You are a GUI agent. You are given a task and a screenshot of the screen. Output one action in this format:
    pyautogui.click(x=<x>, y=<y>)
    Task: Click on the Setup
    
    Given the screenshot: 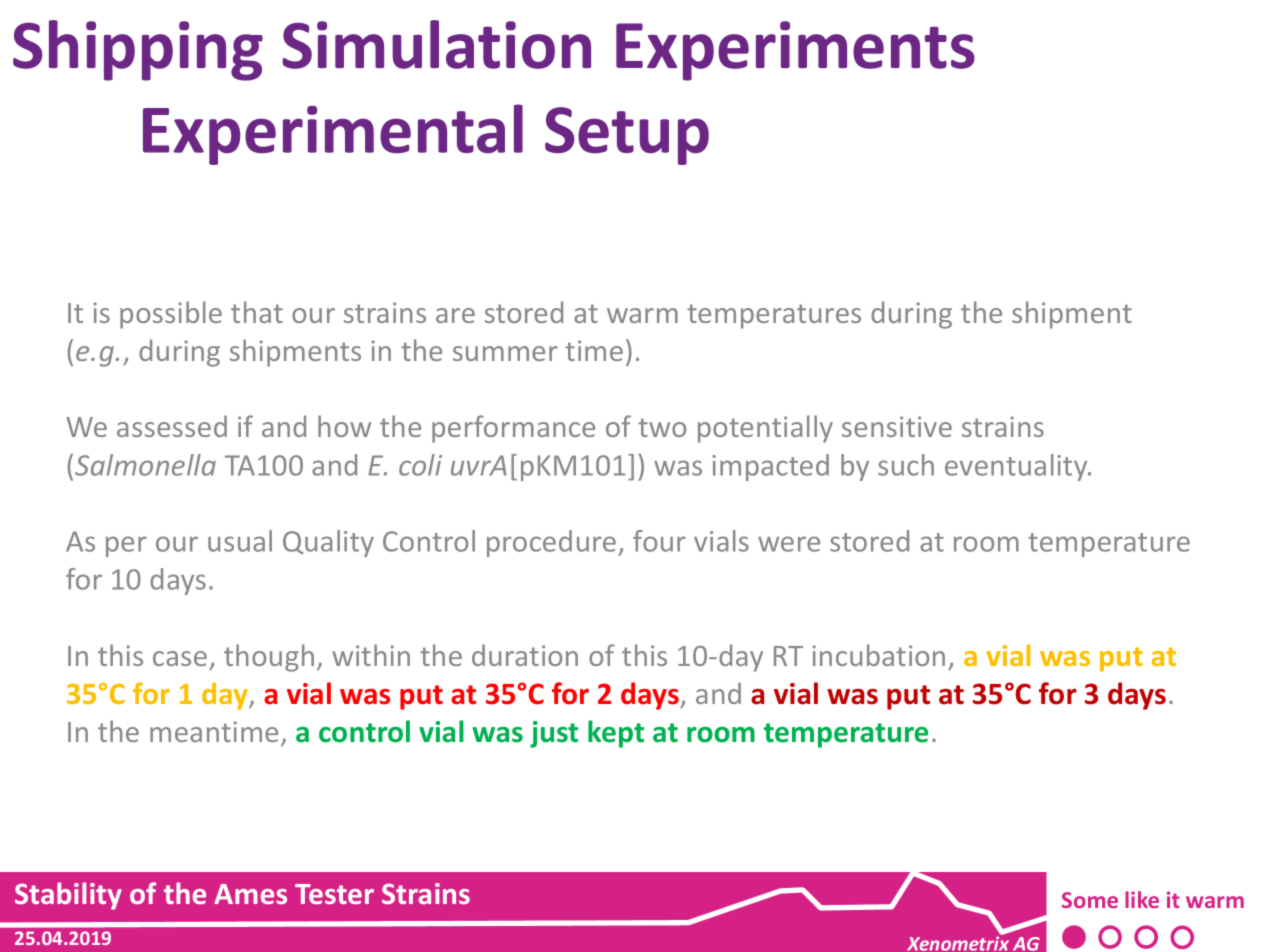 What is the action you would take?
    pyautogui.click(x=627, y=136)
